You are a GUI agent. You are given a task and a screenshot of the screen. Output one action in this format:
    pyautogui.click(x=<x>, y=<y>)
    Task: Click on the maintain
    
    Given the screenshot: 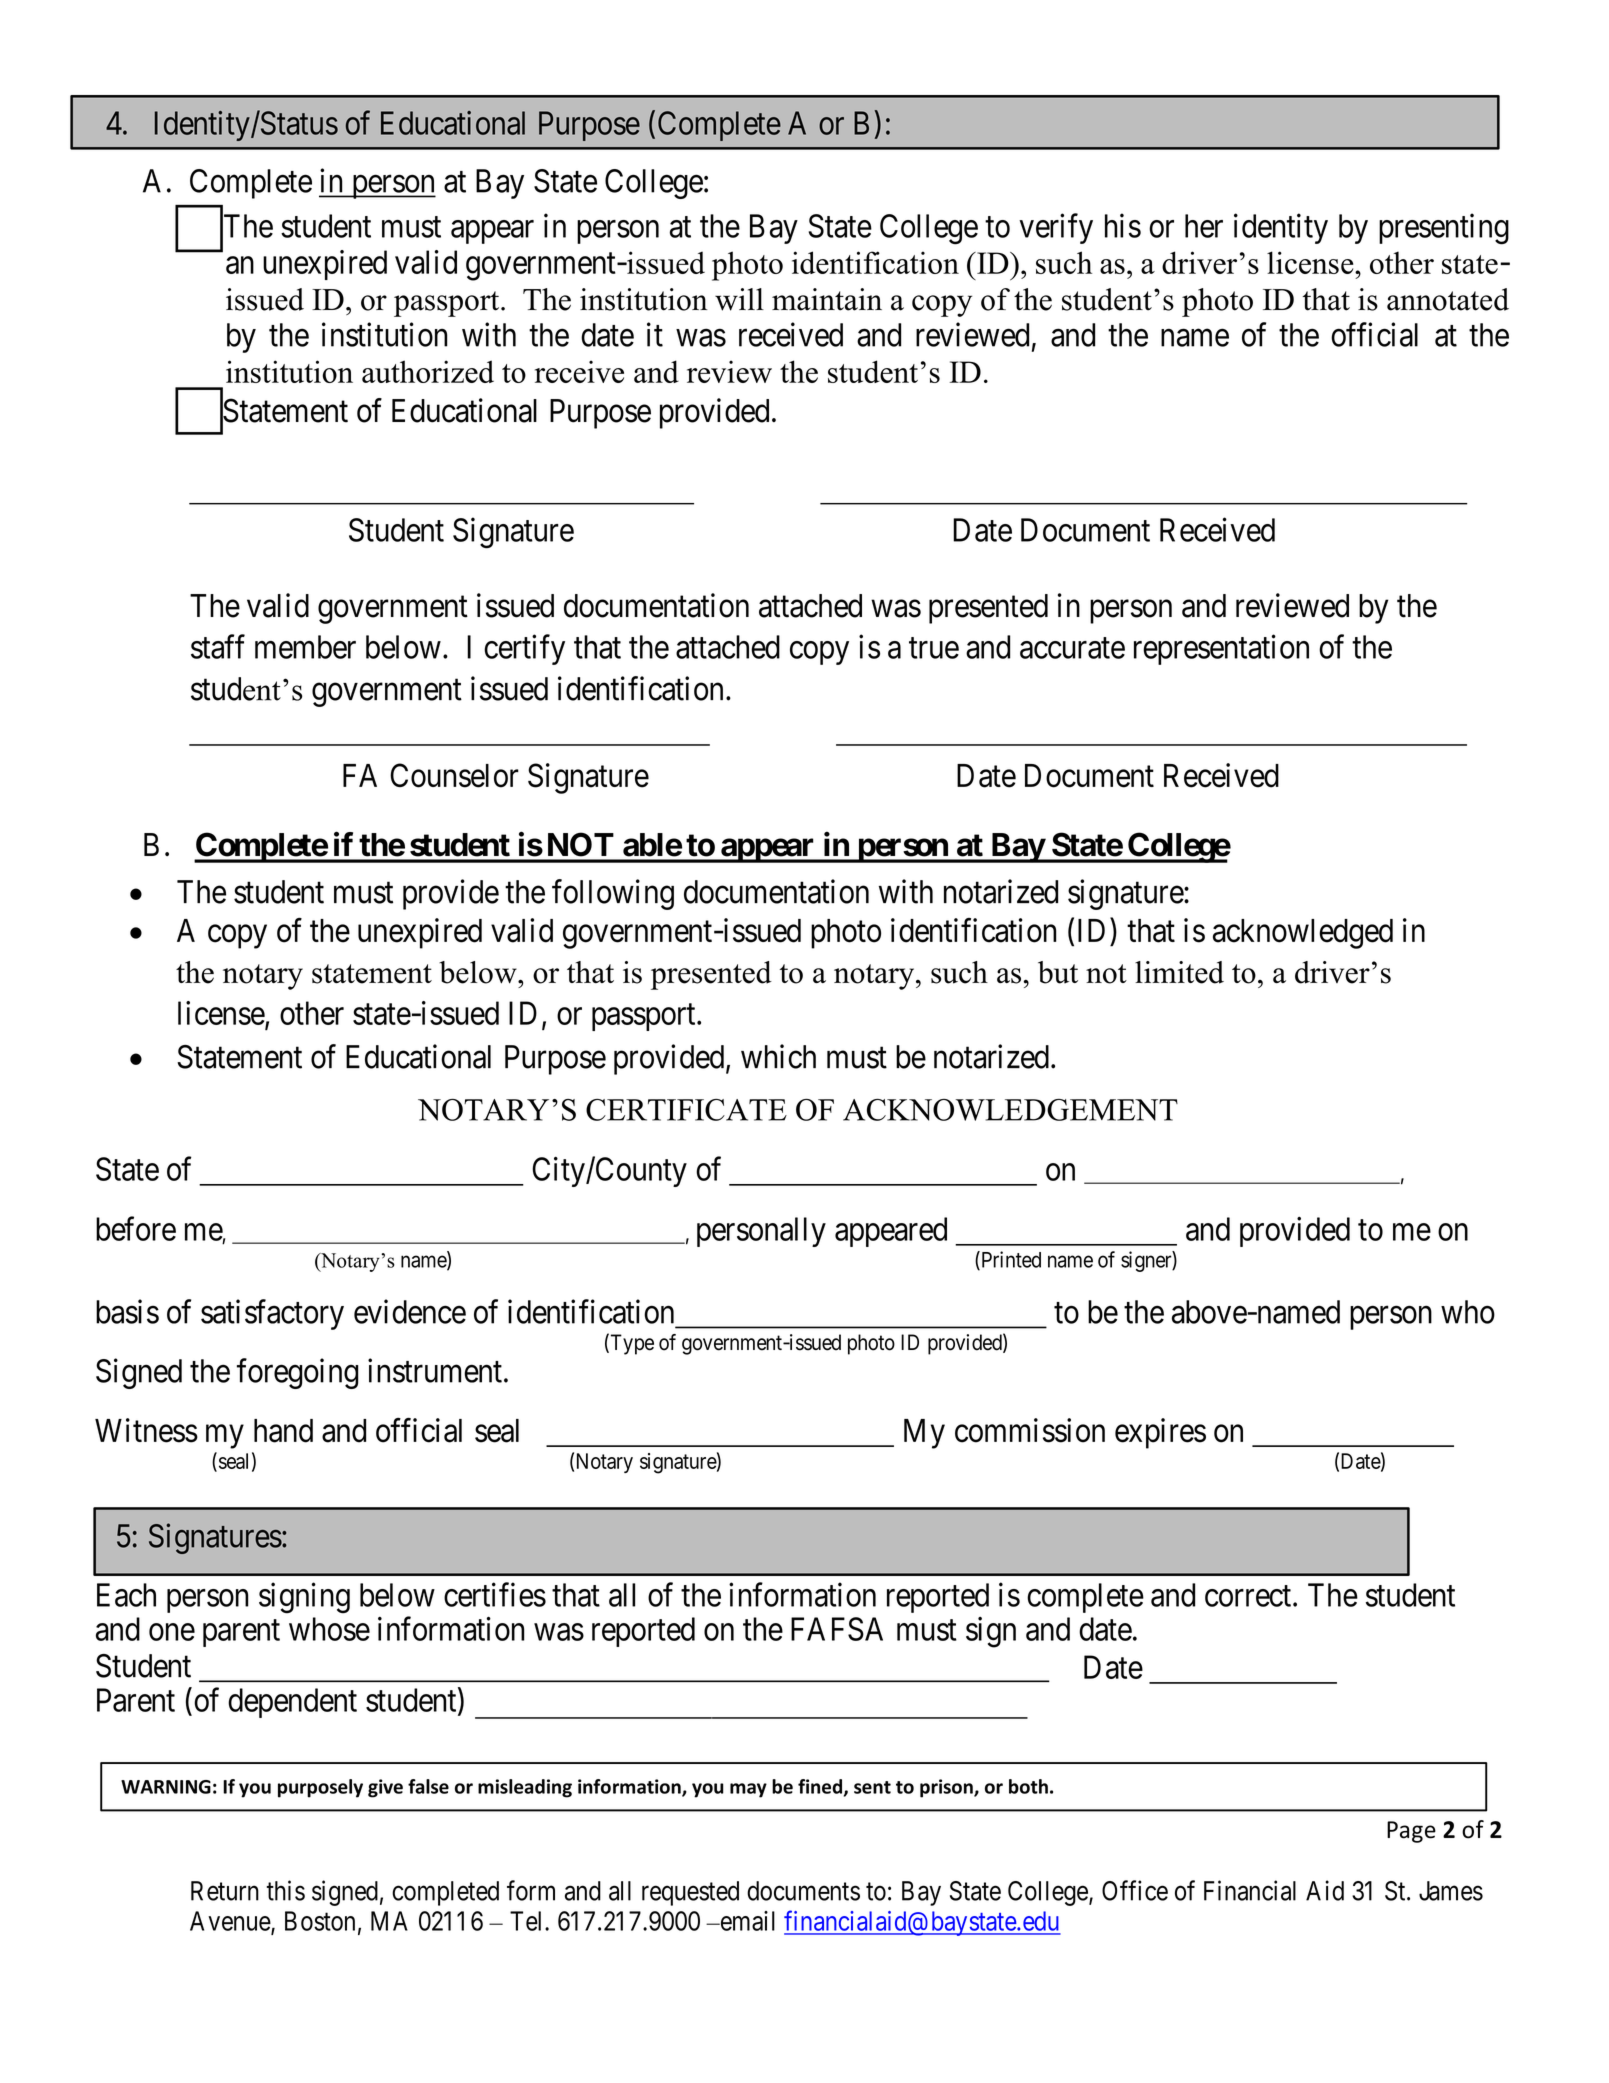 What is the action you would take?
    pyautogui.click(x=827, y=299)
